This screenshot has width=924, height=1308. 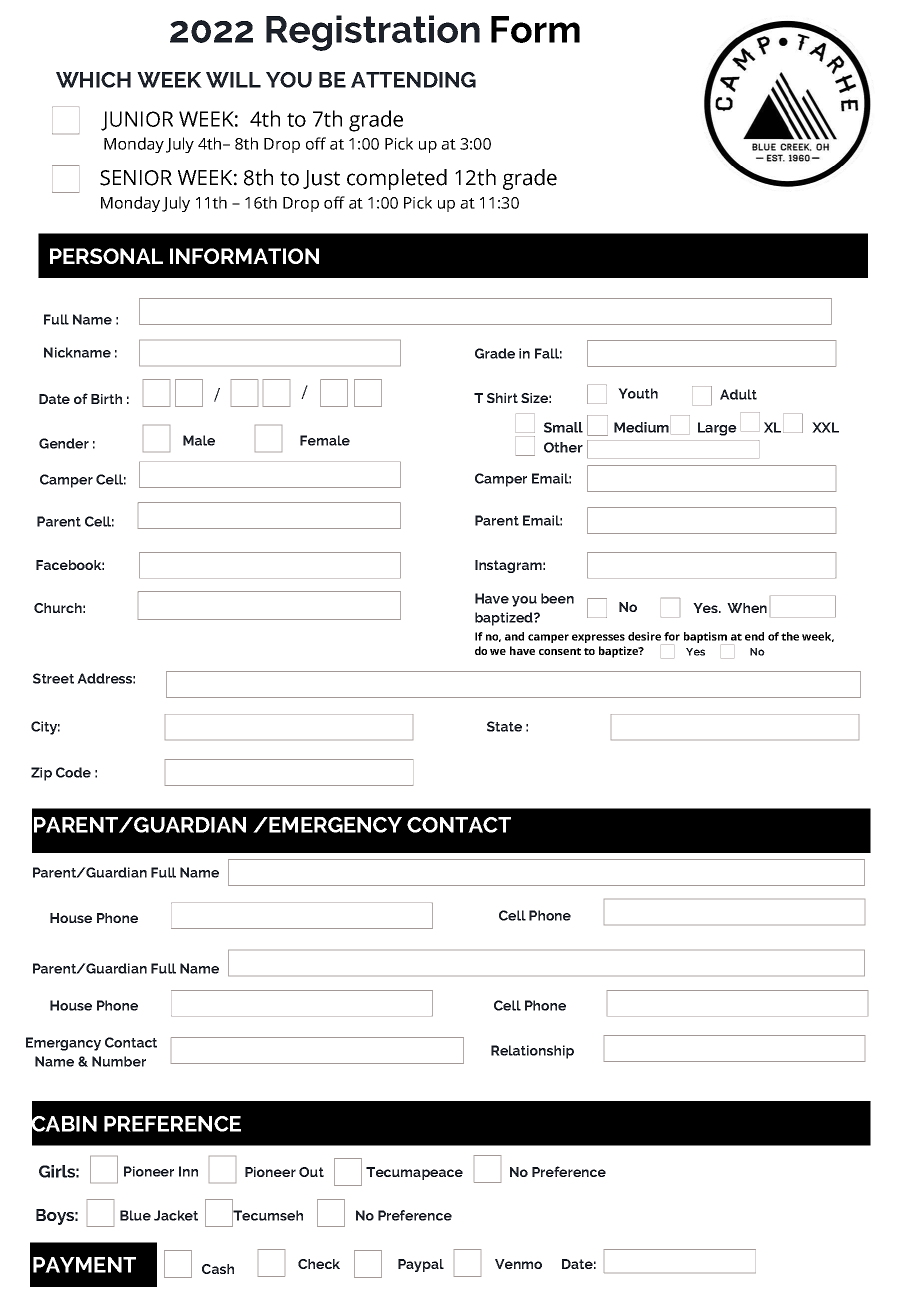 I want to click on Code, so click(x=73, y=772).
